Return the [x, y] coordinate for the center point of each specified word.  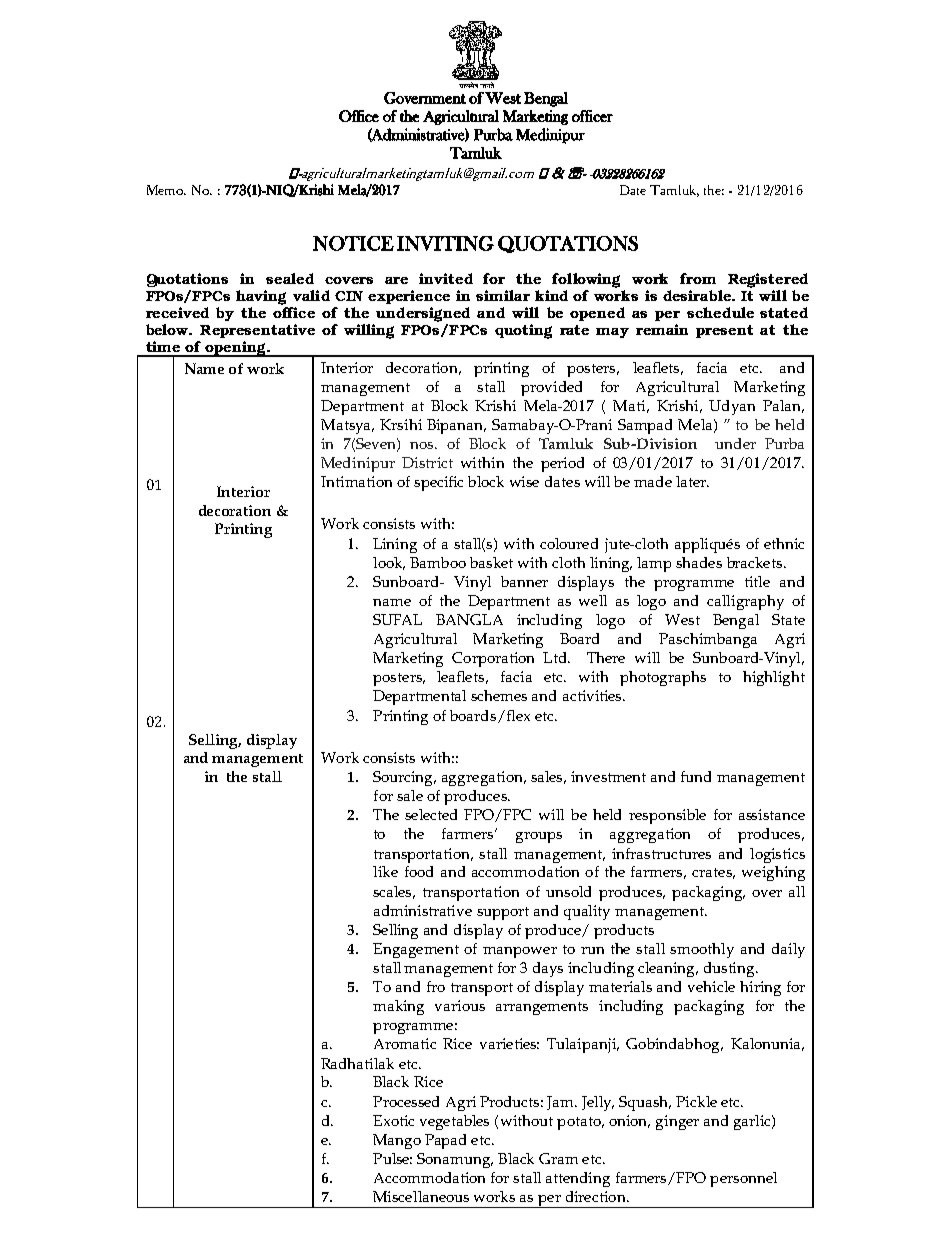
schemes [499, 695]
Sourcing [404, 778]
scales [394, 892]
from [698, 278]
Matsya [347, 426]
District [427, 462]
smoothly [702, 950]
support [503, 913]
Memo [166, 190]
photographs [663, 678]
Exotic [393, 1120]
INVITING [445, 243]
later [692, 481]
